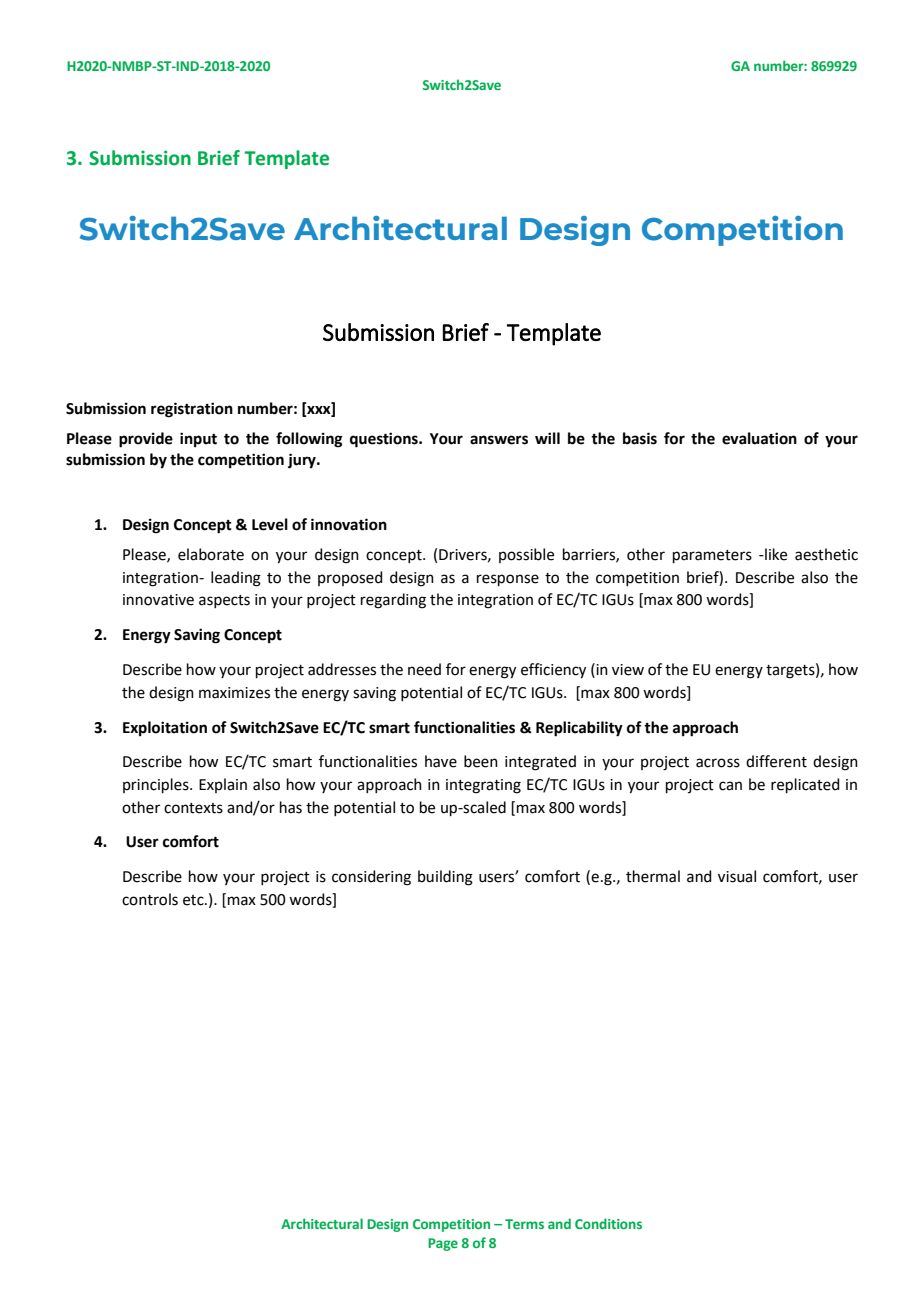 The width and height of the screenshot is (924, 1308). Describe the element at coordinates (737, 876) in the screenshot. I see `visual` at that location.
